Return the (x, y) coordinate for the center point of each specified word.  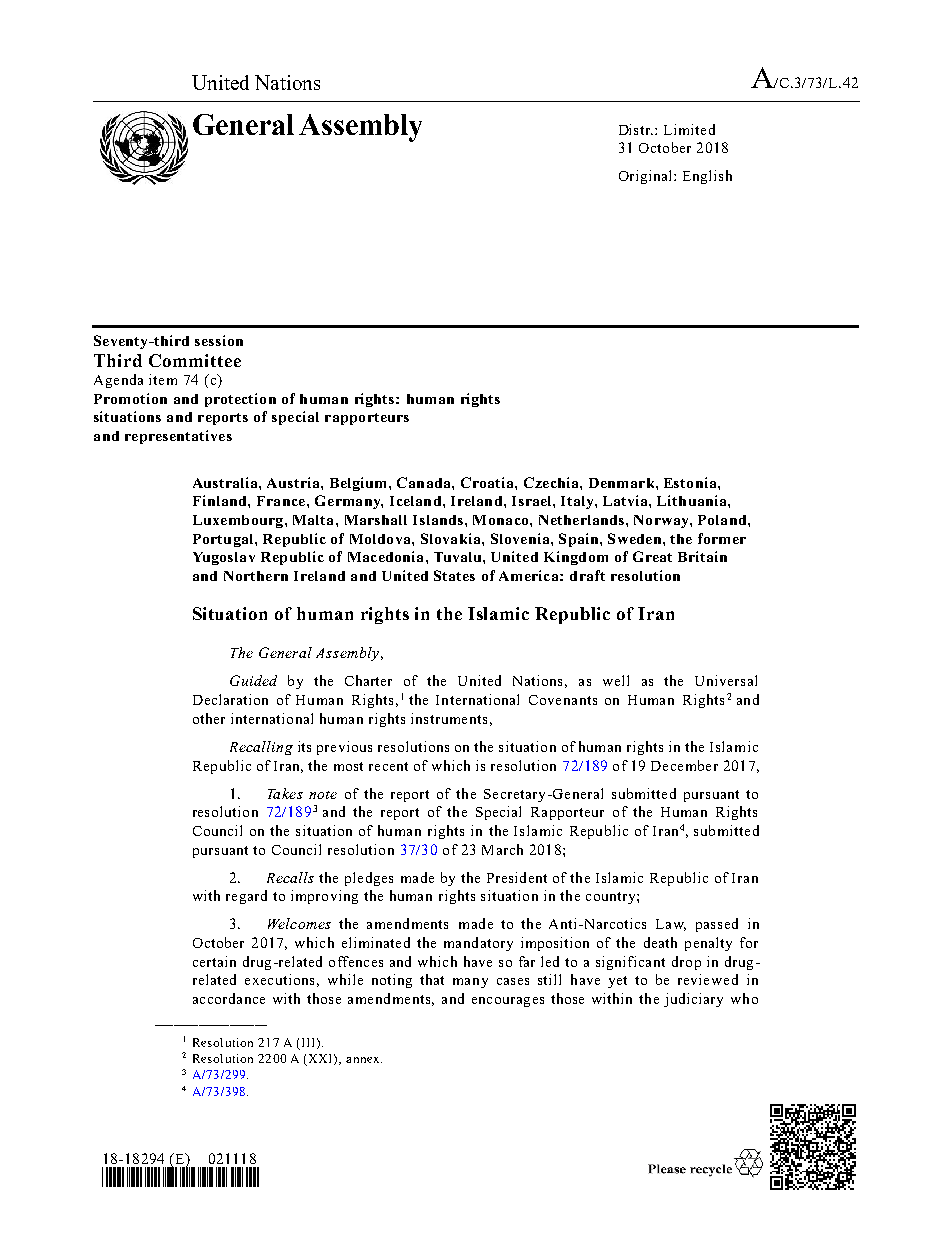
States (454, 575)
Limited (689, 129)
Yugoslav (224, 558)
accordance (229, 998)
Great (652, 556)
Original (647, 177)
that (432, 979)
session (219, 340)
